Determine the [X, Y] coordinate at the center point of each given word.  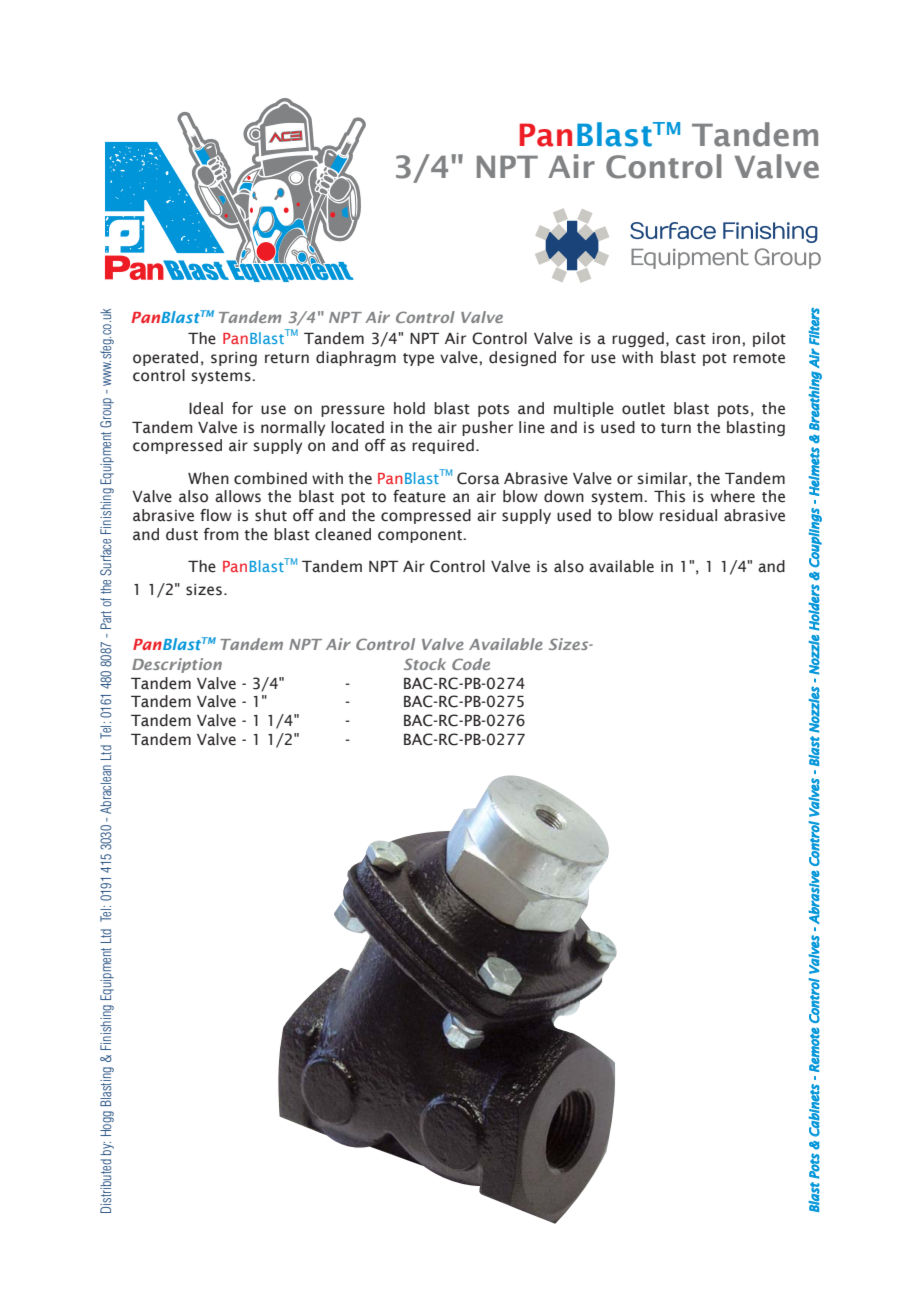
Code [471, 664]
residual [688, 515]
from [221, 534]
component [421, 536]
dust [182, 534]
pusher [487, 428]
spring [234, 359]
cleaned [343, 534]
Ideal [206, 408]
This [669, 496]
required [443, 446]
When [208, 478]
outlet [643, 408]
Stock [425, 664]
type [418, 359]
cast [691, 339]
